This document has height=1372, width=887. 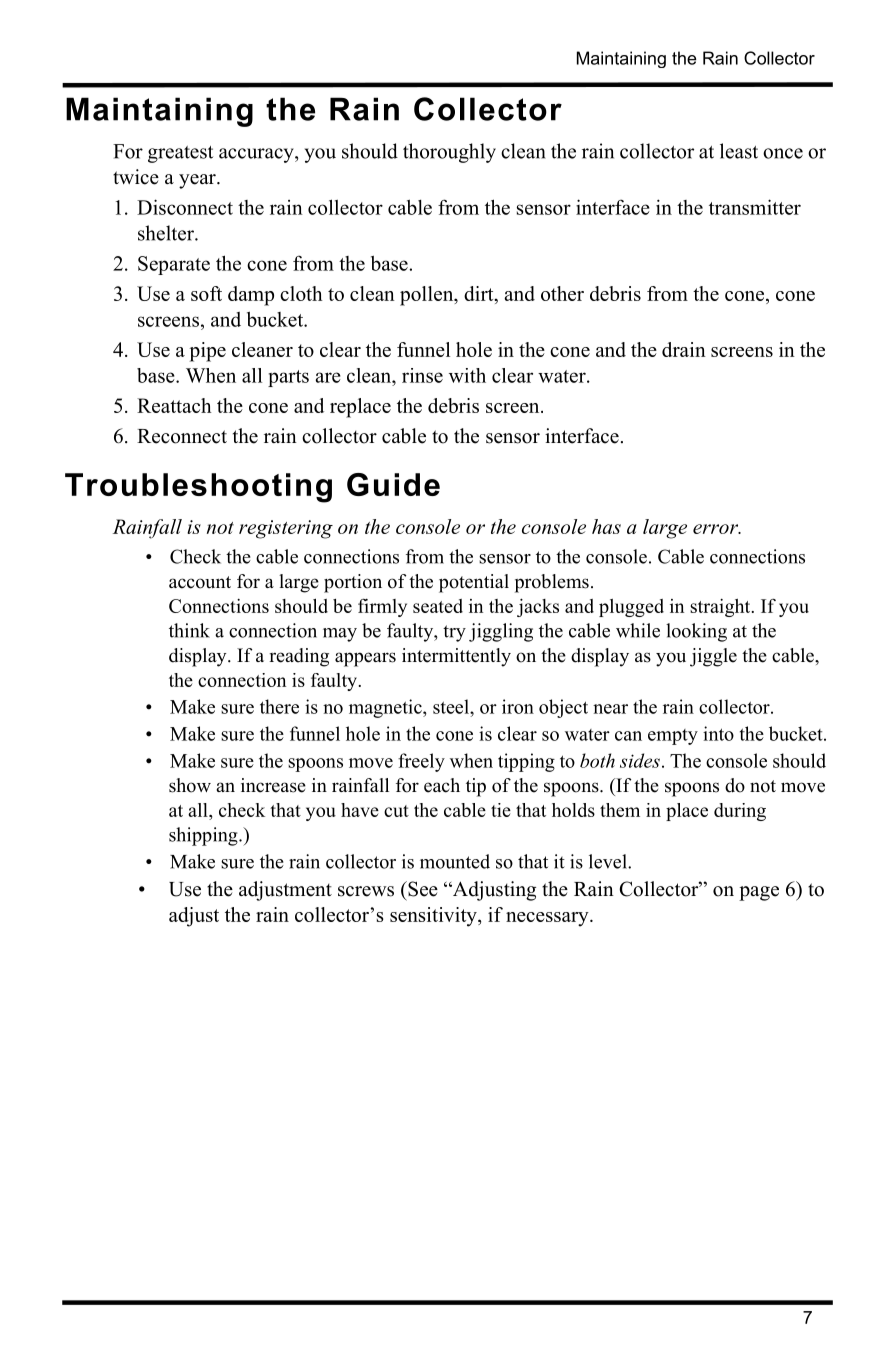 What do you see at coordinates (716, 529) in the document?
I see `error` at bounding box center [716, 529].
